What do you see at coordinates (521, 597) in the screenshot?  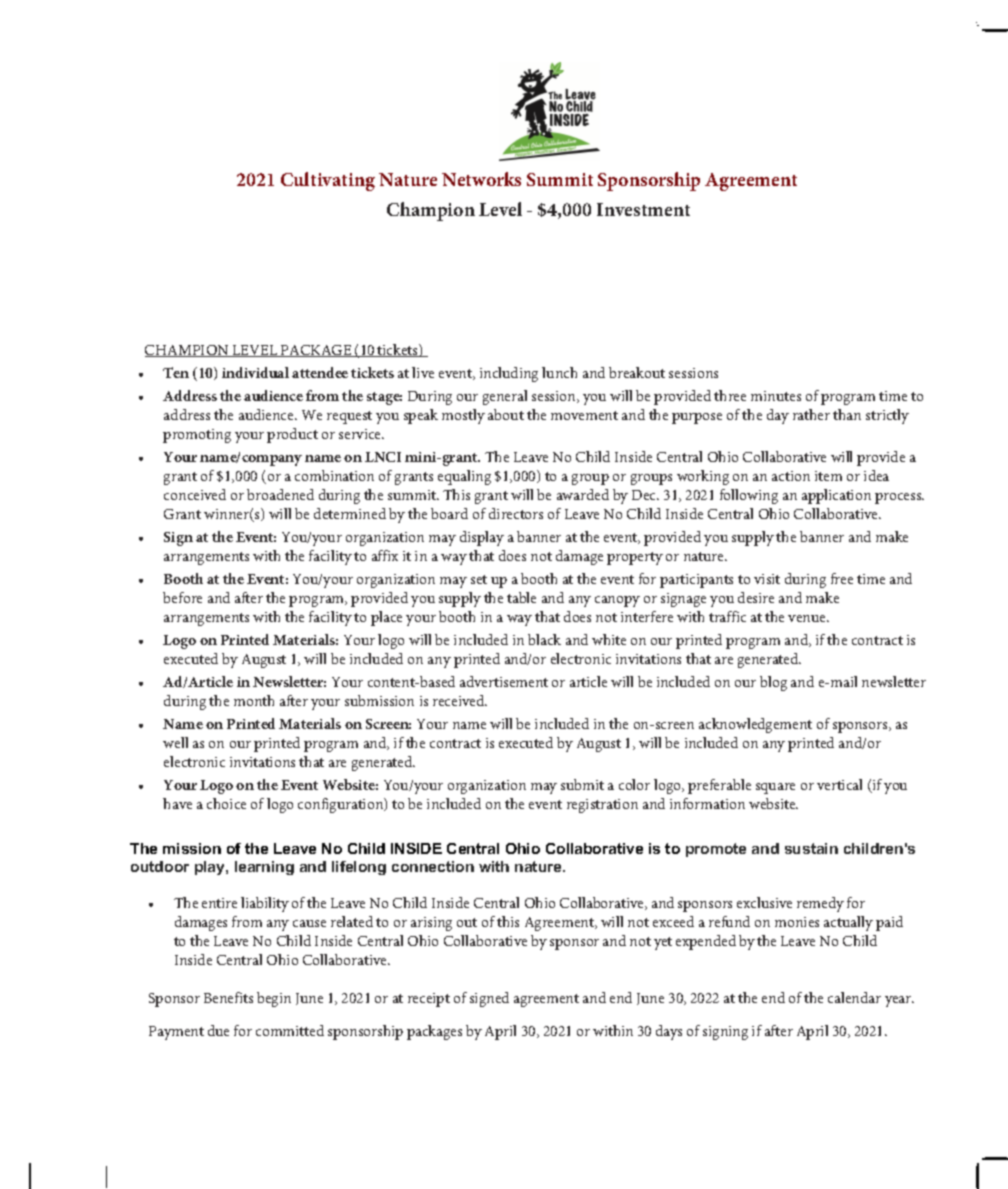 I see `table` at bounding box center [521, 597].
